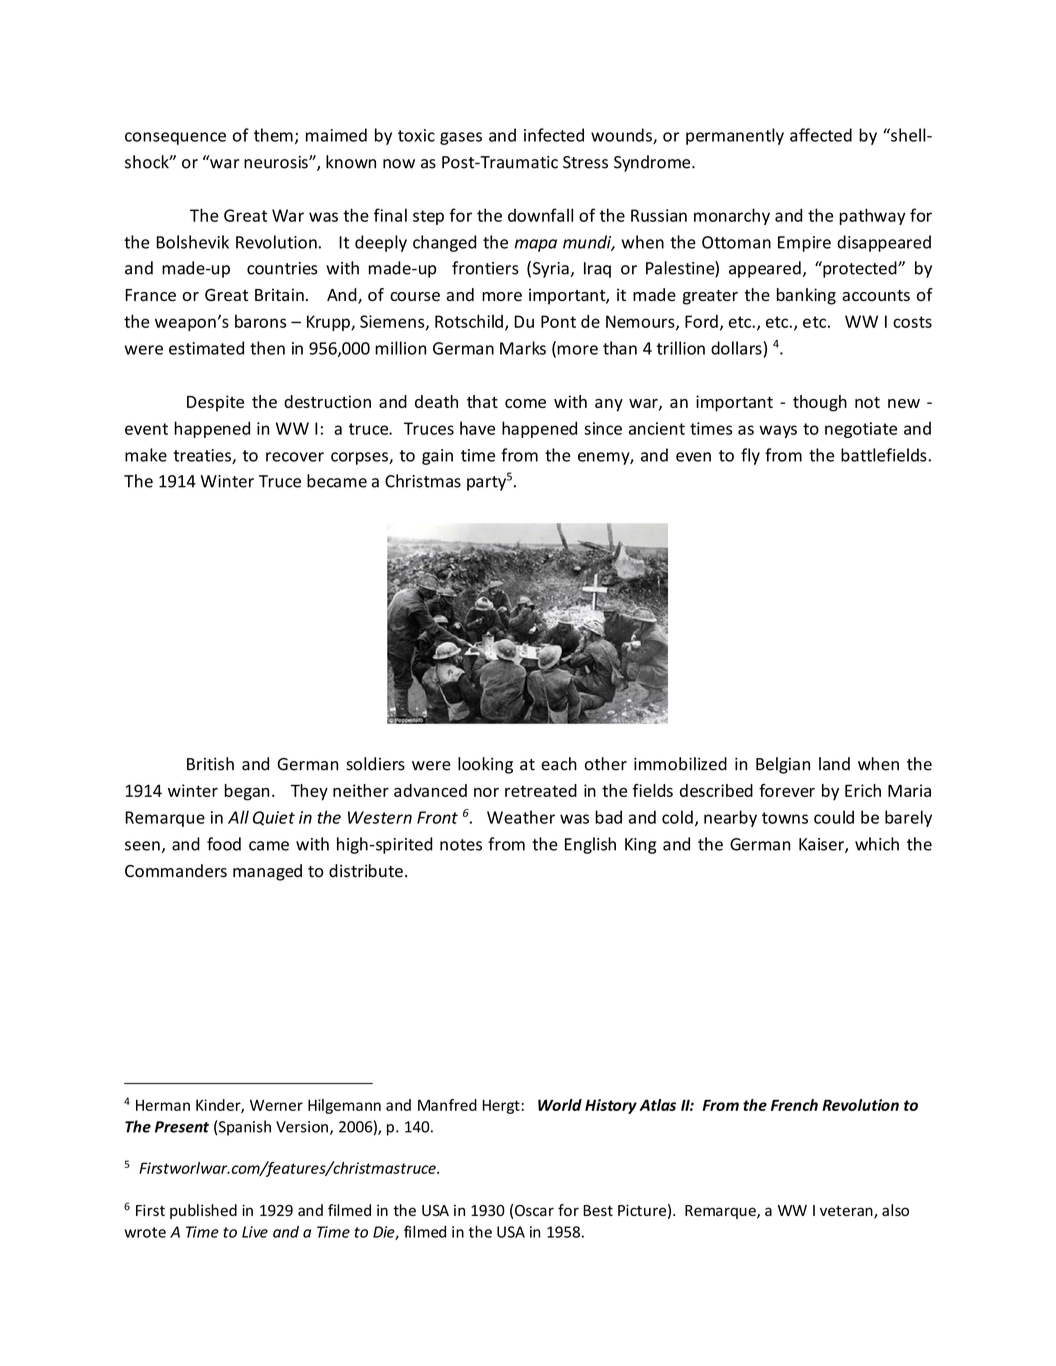 The height and width of the image is (1366, 1056). Describe the element at coordinates (821, 135) in the image. I see `affected` at that location.
